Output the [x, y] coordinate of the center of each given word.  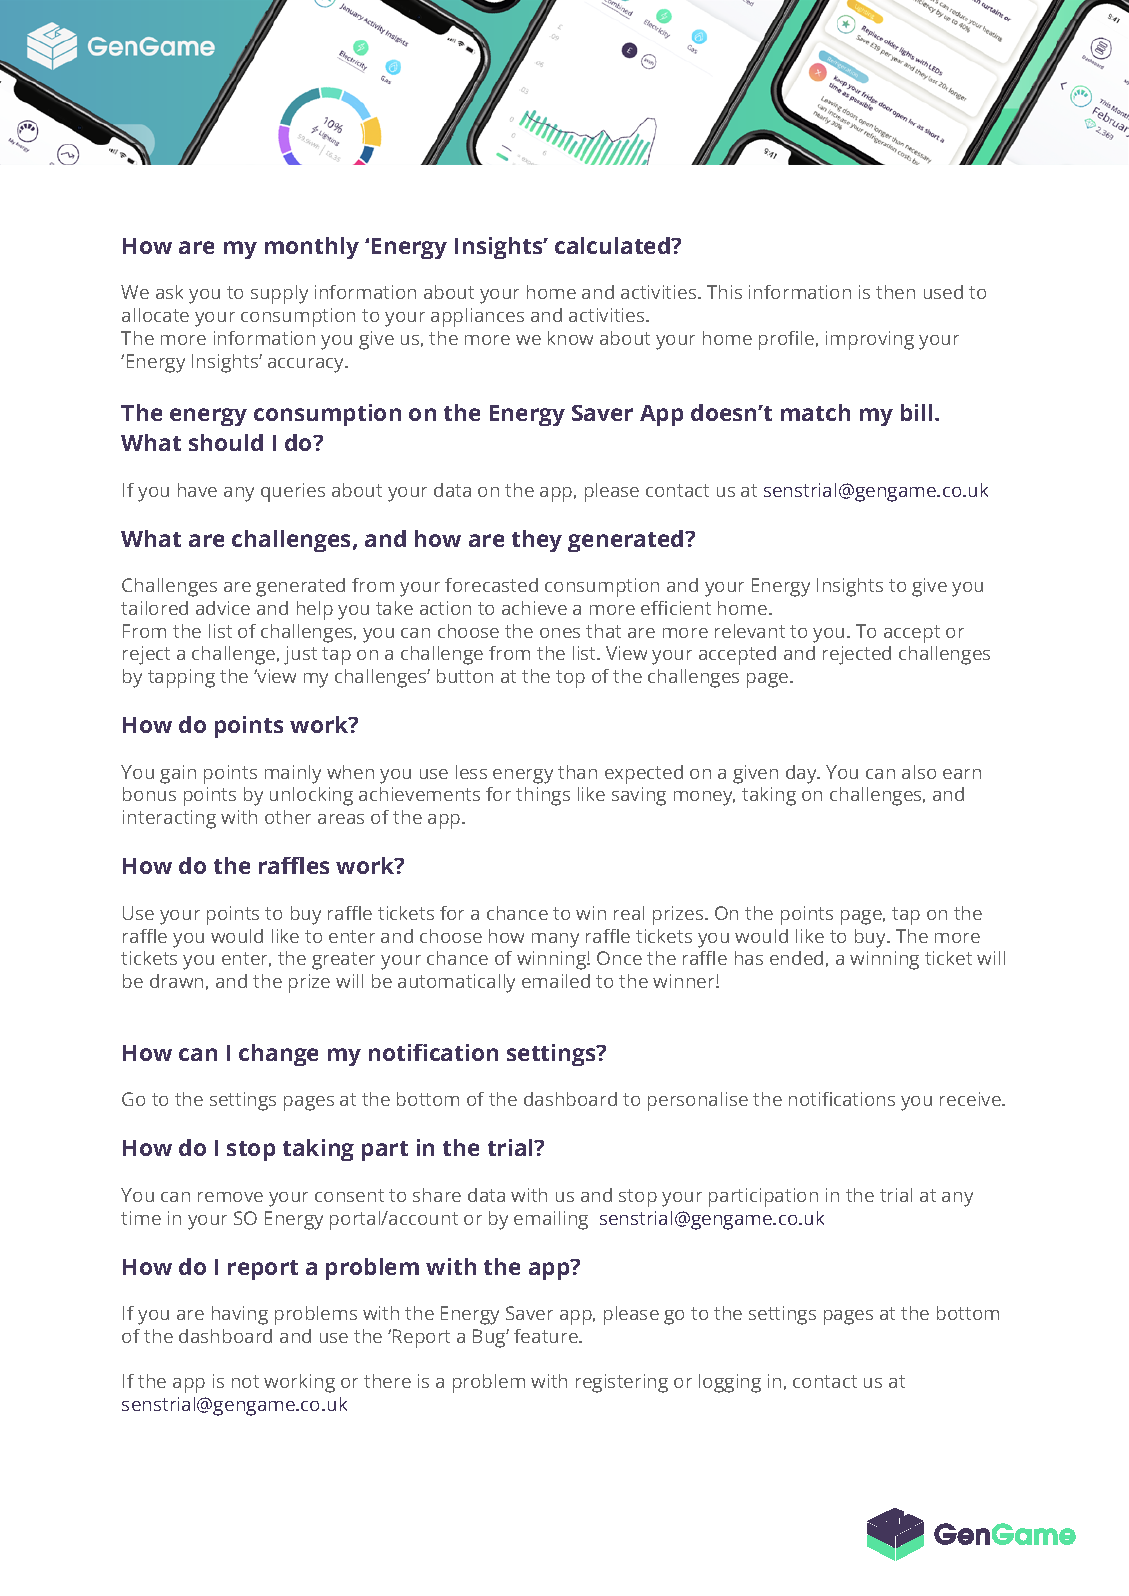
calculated [613, 245]
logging [730, 1383]
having [240, 1315]
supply [279, 294]
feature [547, 1336]
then [895, 292]
